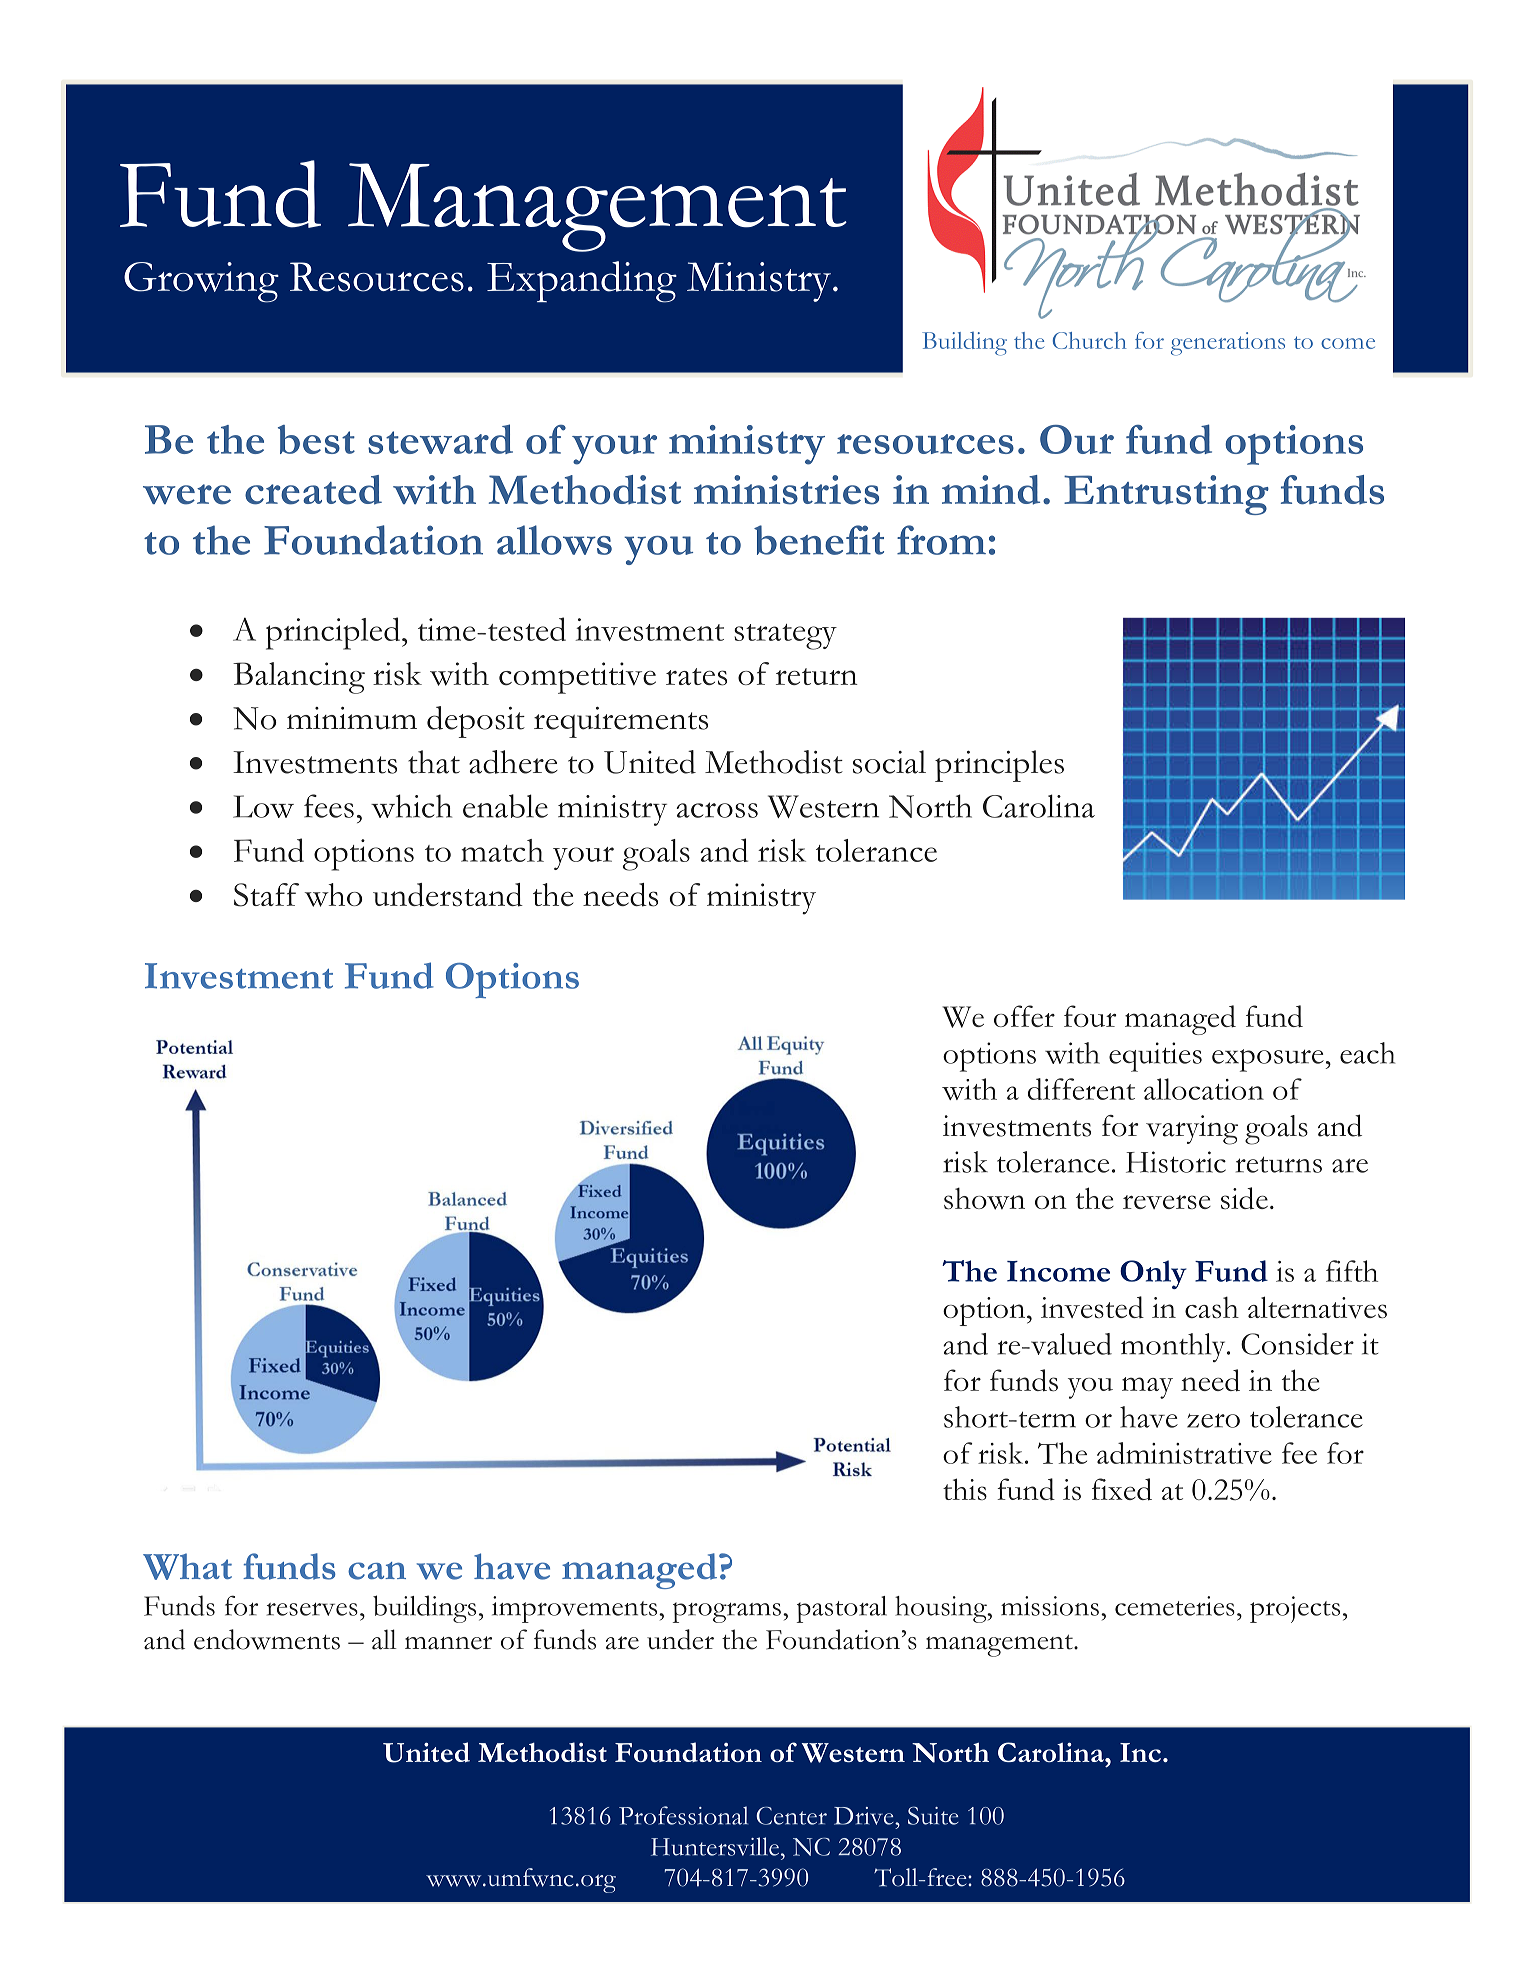 Image resolution: width=1523 pixels, height=1971 pixels. What do you see at coordinates (1269, 1060) in the document?
I see `exposure` at bounding box center [1269, 1060].
